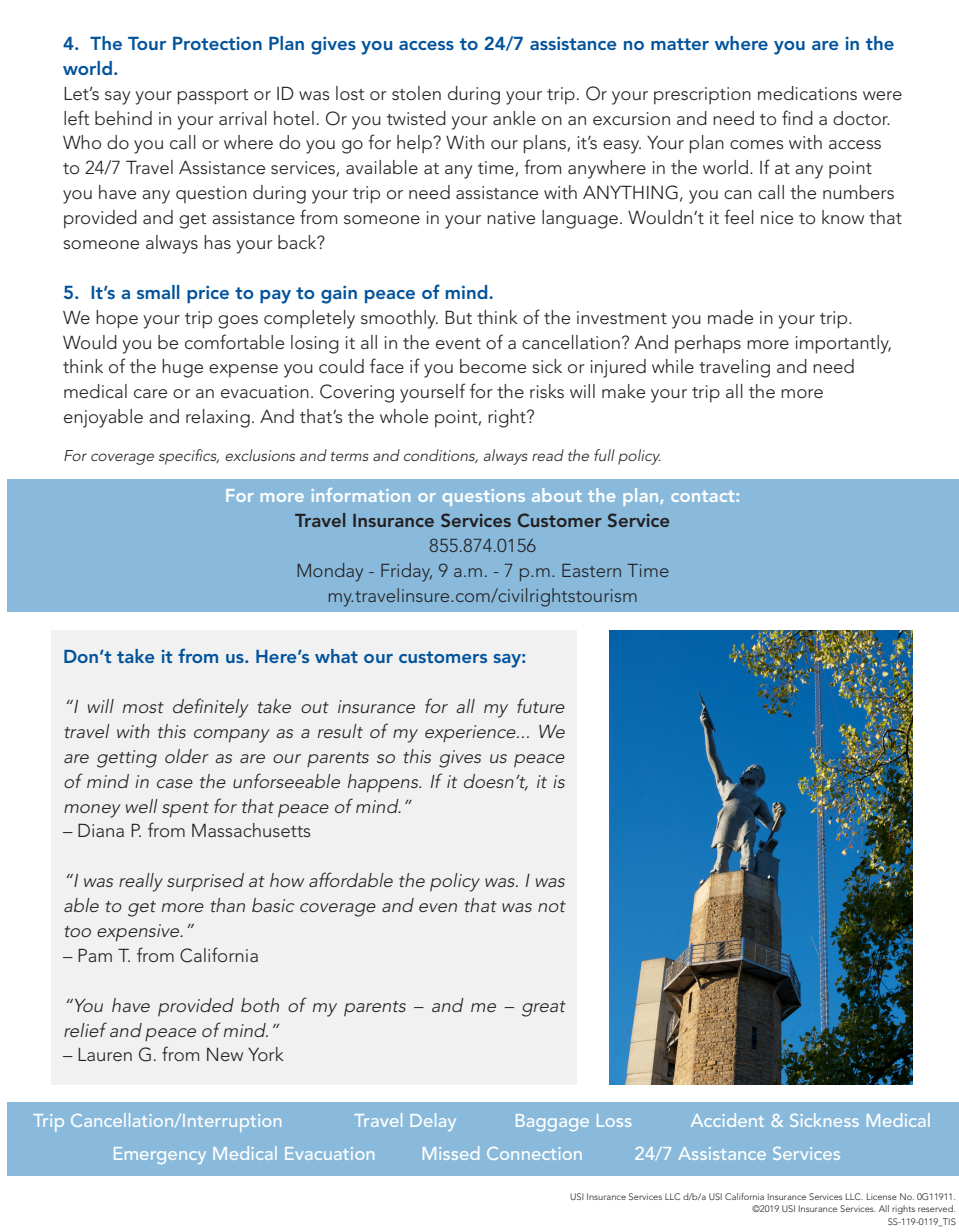 This screenshot has width=959, height=1232. Describe the element at coordinates (251, 830) in the screenshot. I see `Massachusetts` at that location.
